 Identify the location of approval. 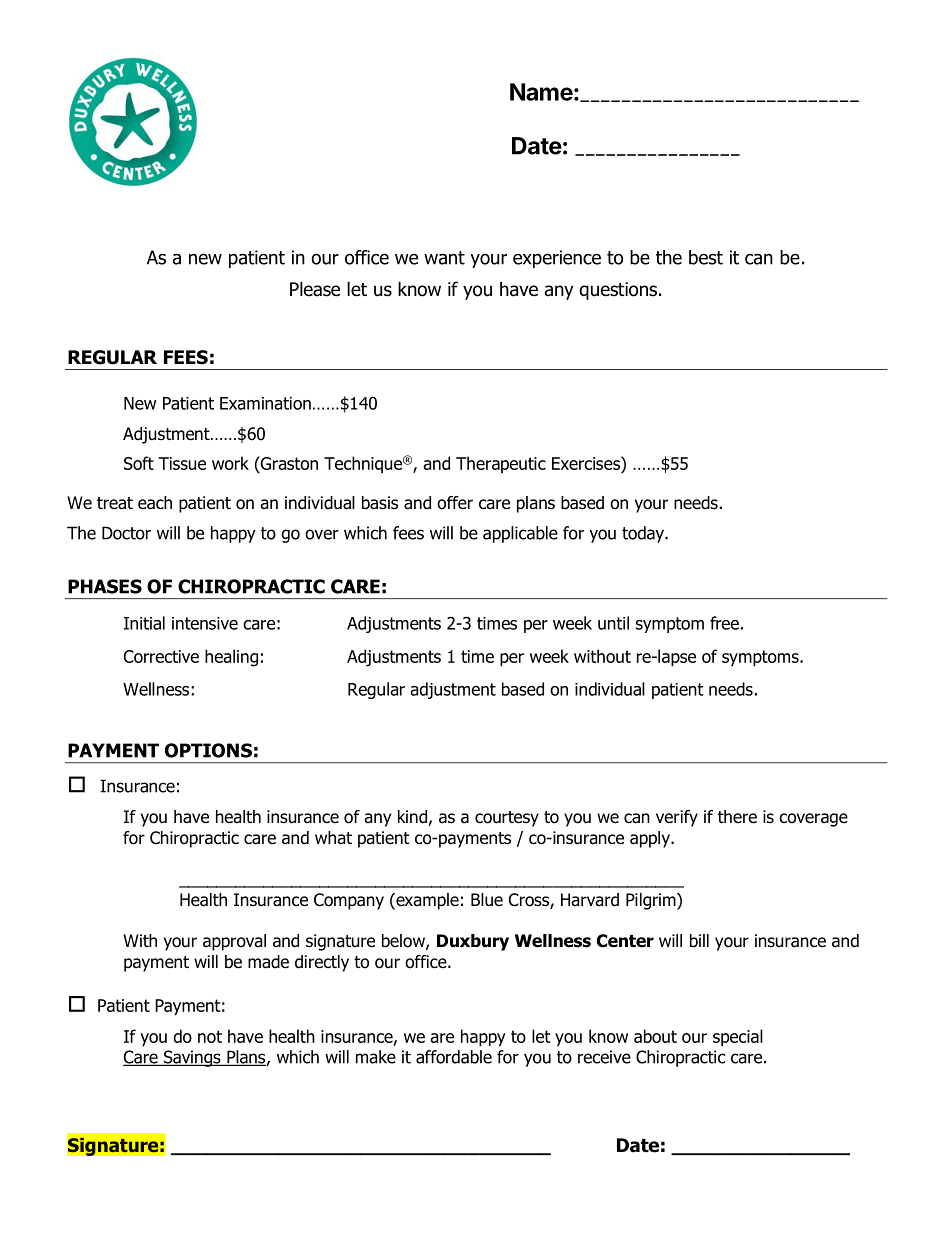
(234, 942).
